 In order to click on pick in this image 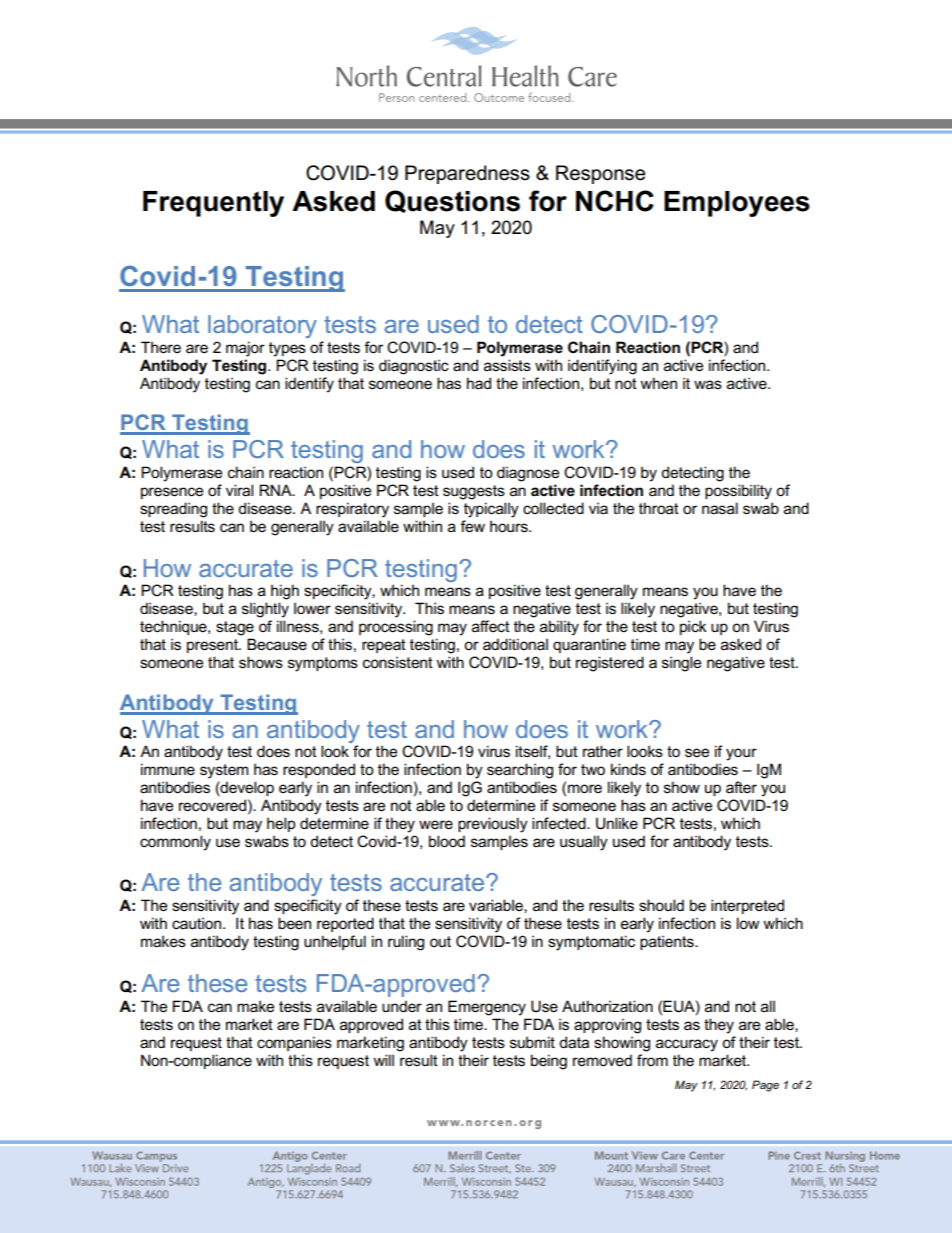, I will do `click(693, 627)`.
